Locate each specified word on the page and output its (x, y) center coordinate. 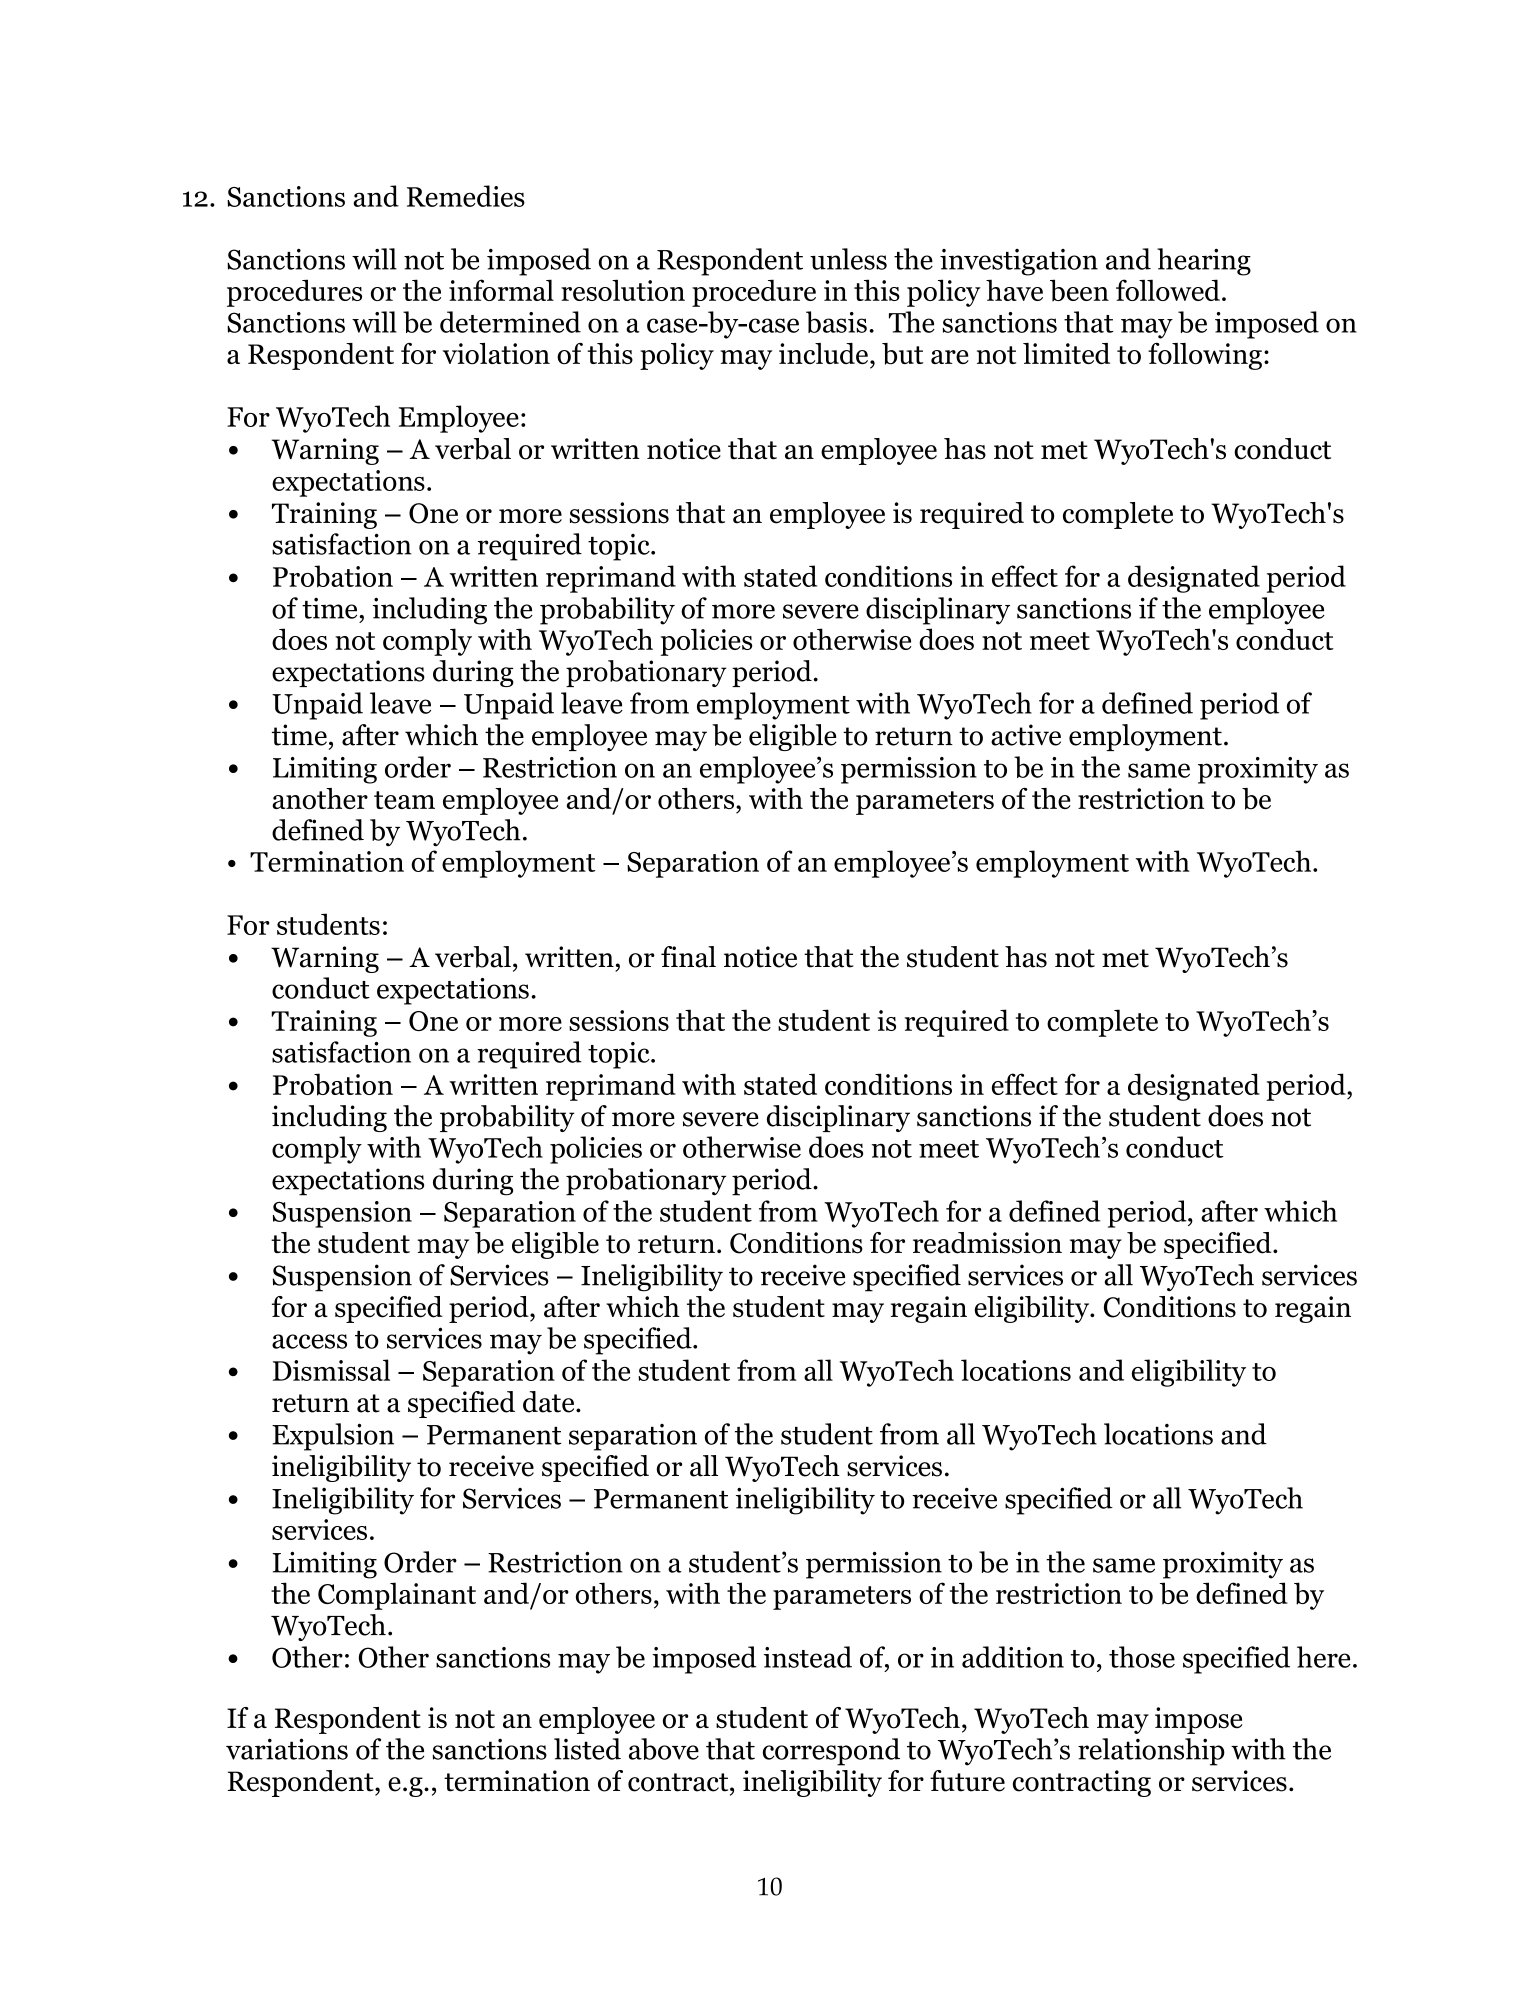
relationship (1151, 1752)
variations (287, 1749)
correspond (831, 1752)
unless (848, 259)
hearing (1204, 262)
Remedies (466, 196)
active (1026, 735)
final (688, 957)
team (404, 800)
